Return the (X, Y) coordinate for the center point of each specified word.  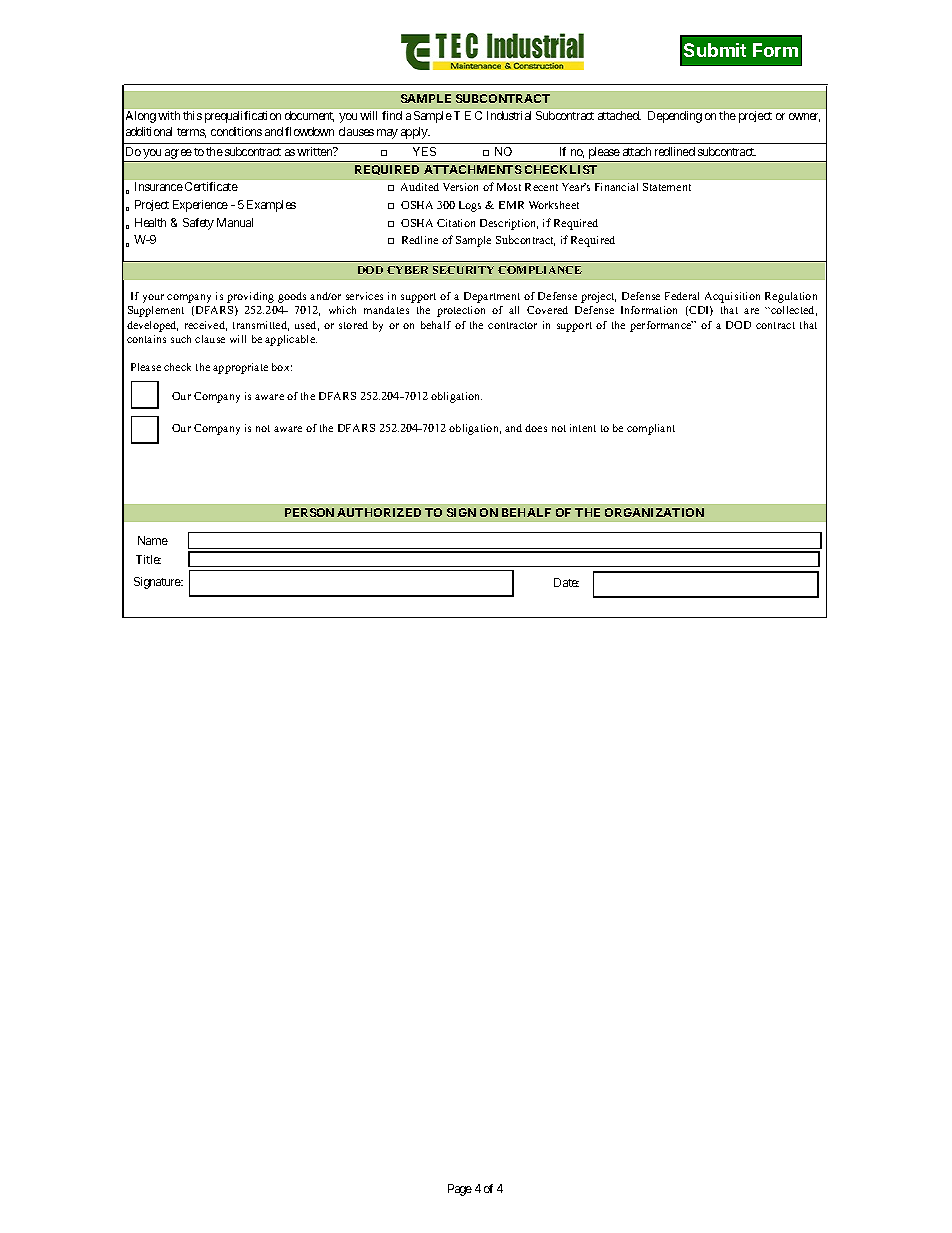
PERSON (309, 512)
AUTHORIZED (379, 512)
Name (153, 540)
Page (460, 1190)
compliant (651, 429)
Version (460, 187)
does (536, 428)
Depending (675, 117)
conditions (236, 131)
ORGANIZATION (654, 512)
